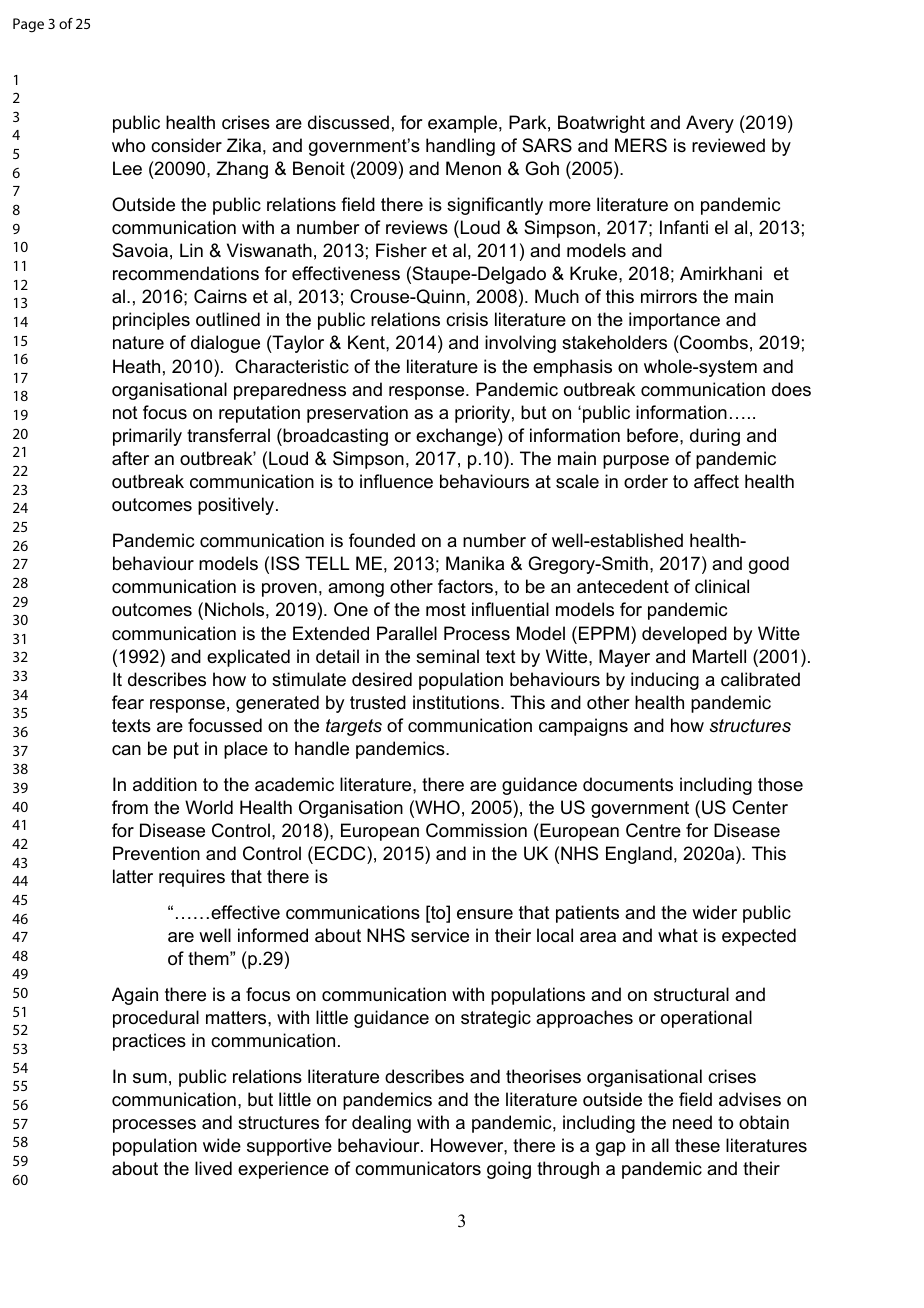 This screenshot has height=1308, width=924. Describe the element at coordinates (354, 727) in the screenshot. I see `targets` at that location.
